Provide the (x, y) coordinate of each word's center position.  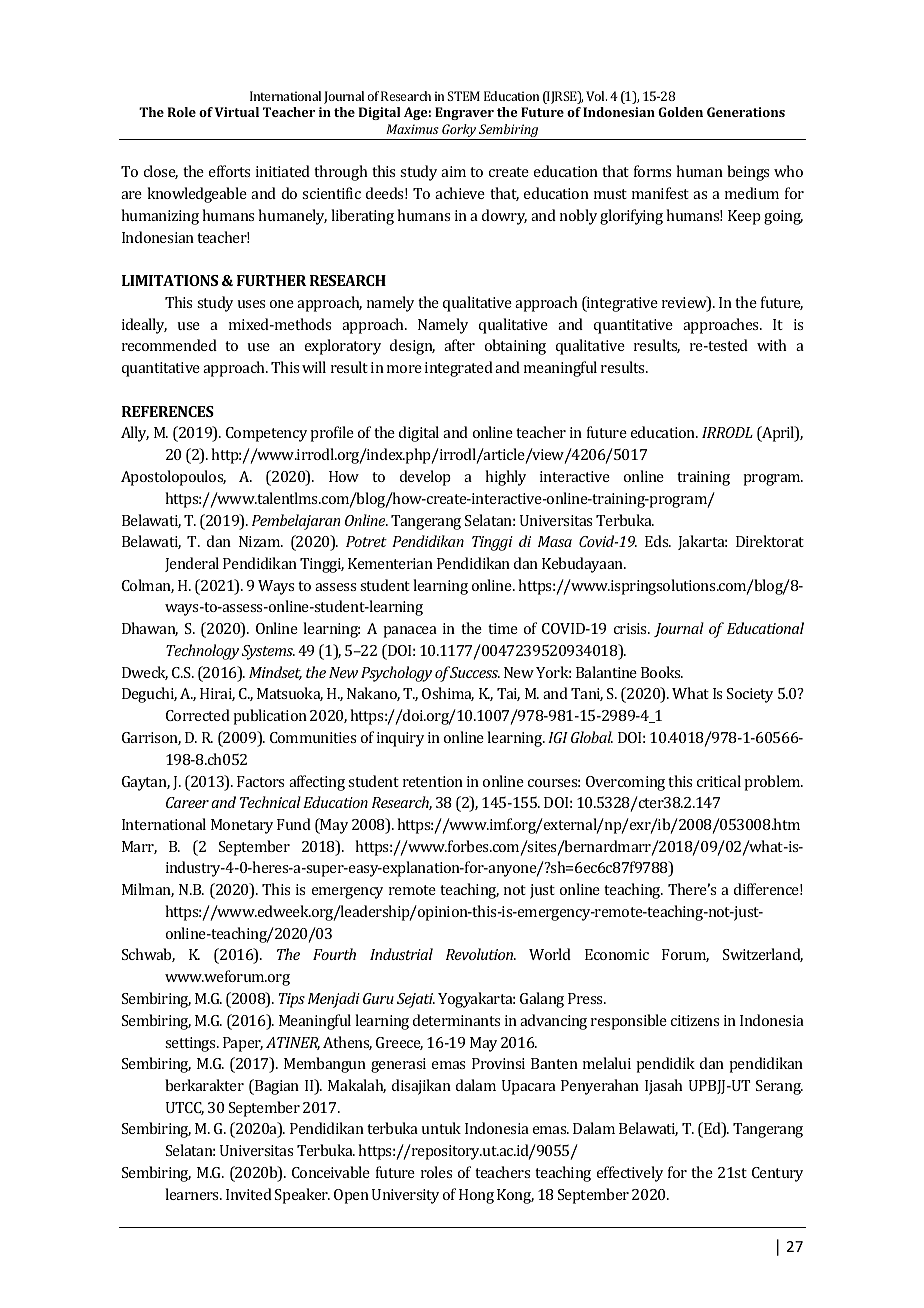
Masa (555, 541)
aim (453, 171)
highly (505, 478)
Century (777, 1174)
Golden (680, 112)
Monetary (242, 826)
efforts (229, 171)
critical (719, 781)
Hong (476, 1196)
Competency (266, 434)
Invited (249, 1194)
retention (433, 781)
